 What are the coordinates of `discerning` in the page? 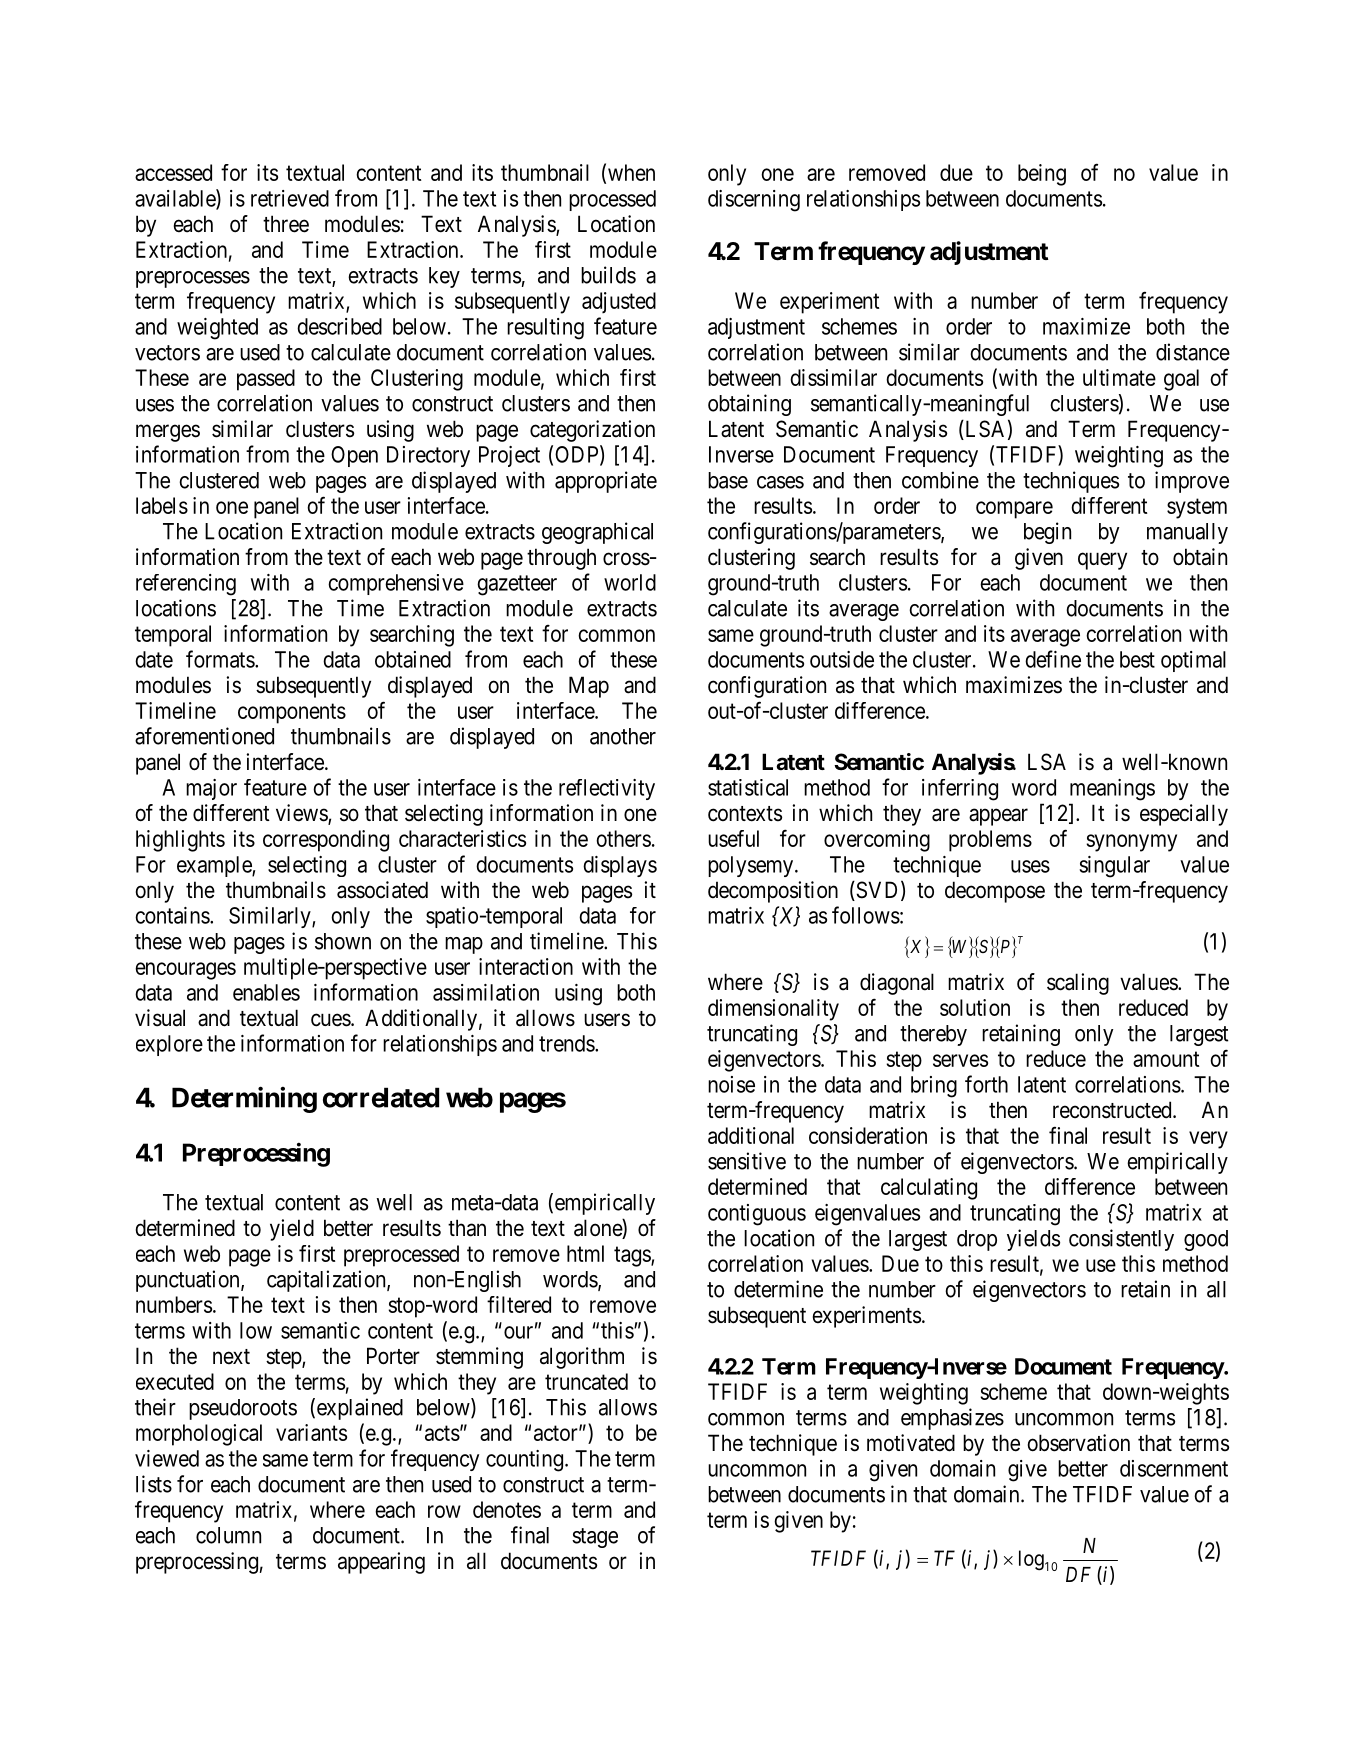 It's located at (754, 201).
